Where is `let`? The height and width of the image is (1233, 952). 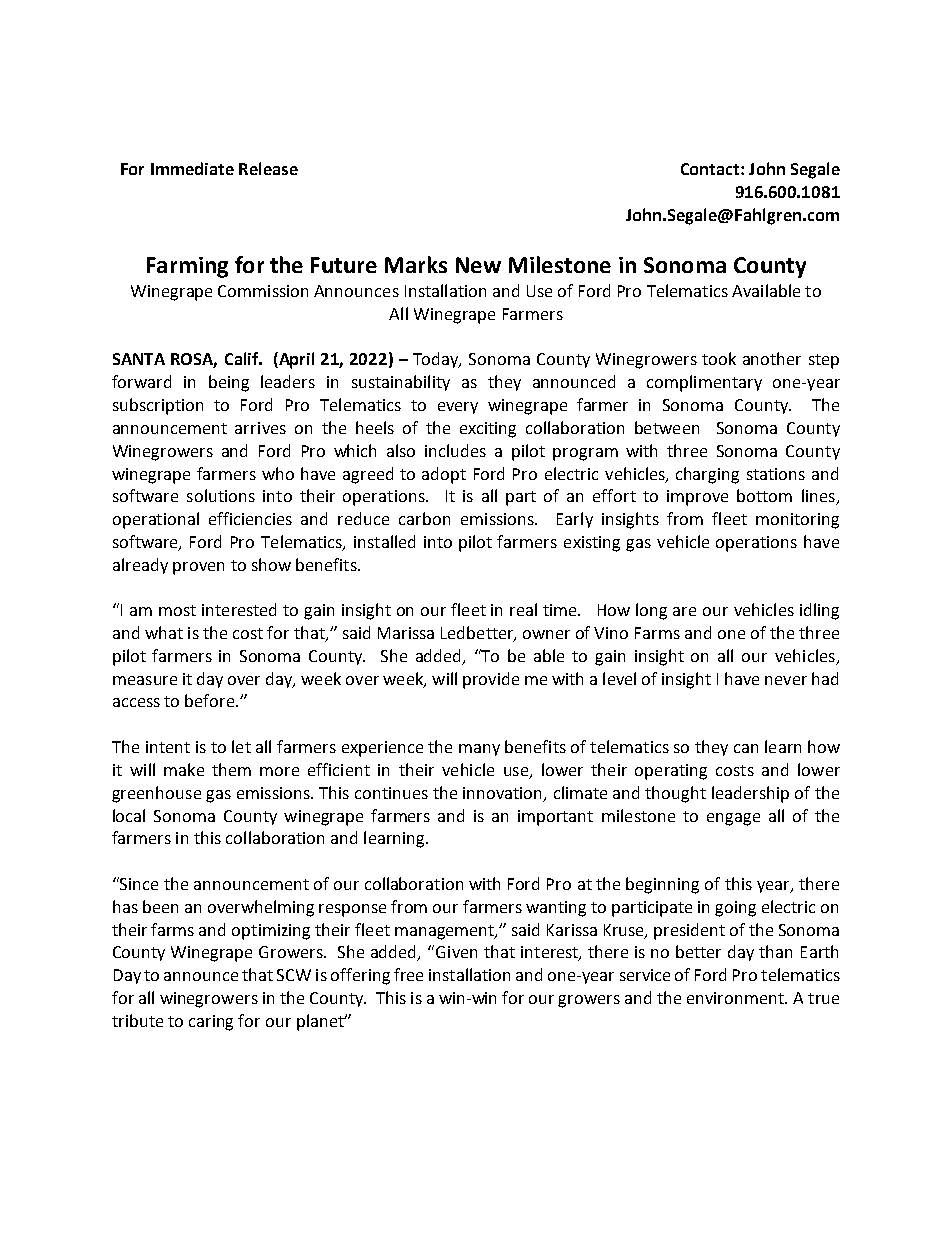
let is located at coordinates (241, 746).
